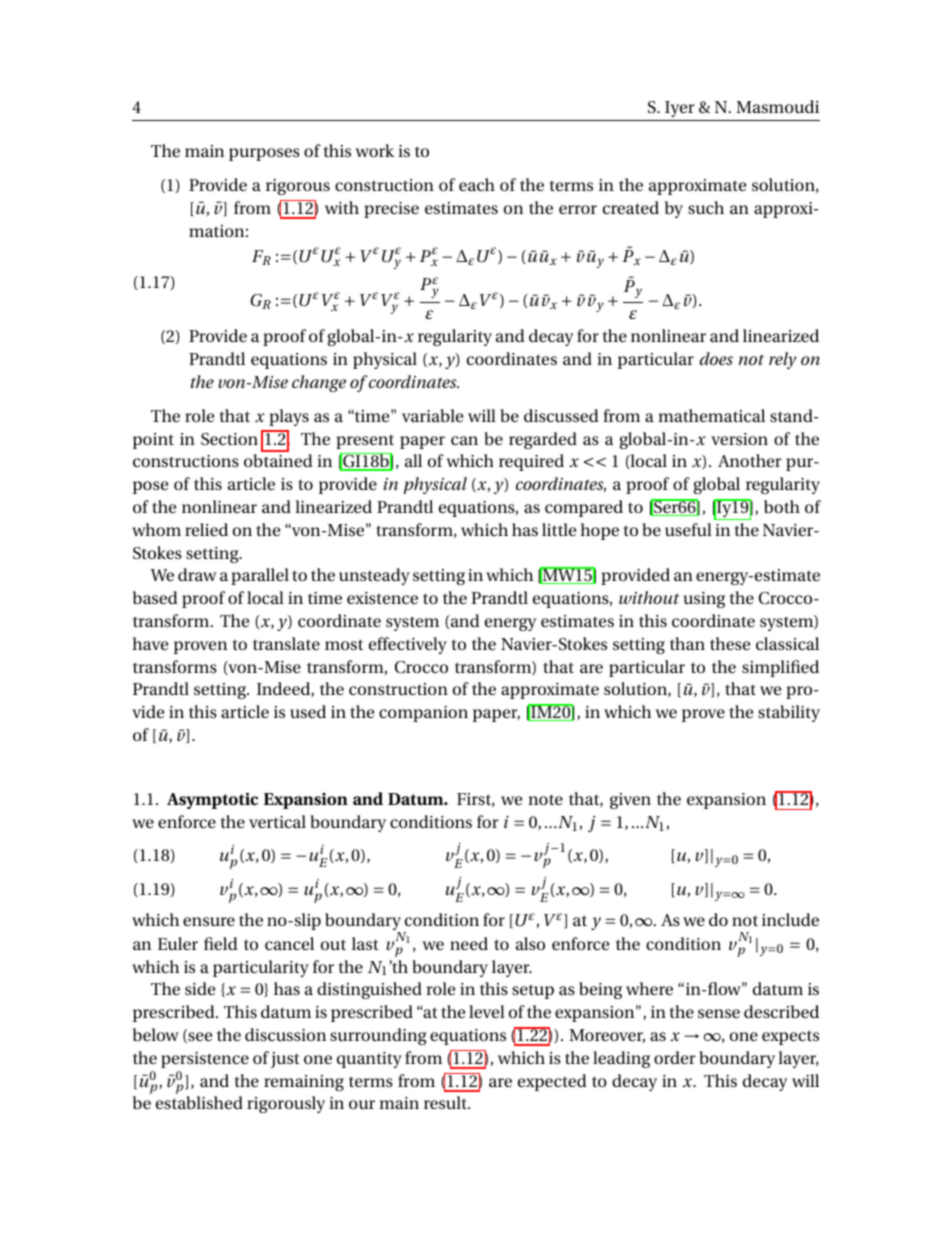  Describe the element at coordinates (408, 645) in the image. I see `effectively` at that location.
